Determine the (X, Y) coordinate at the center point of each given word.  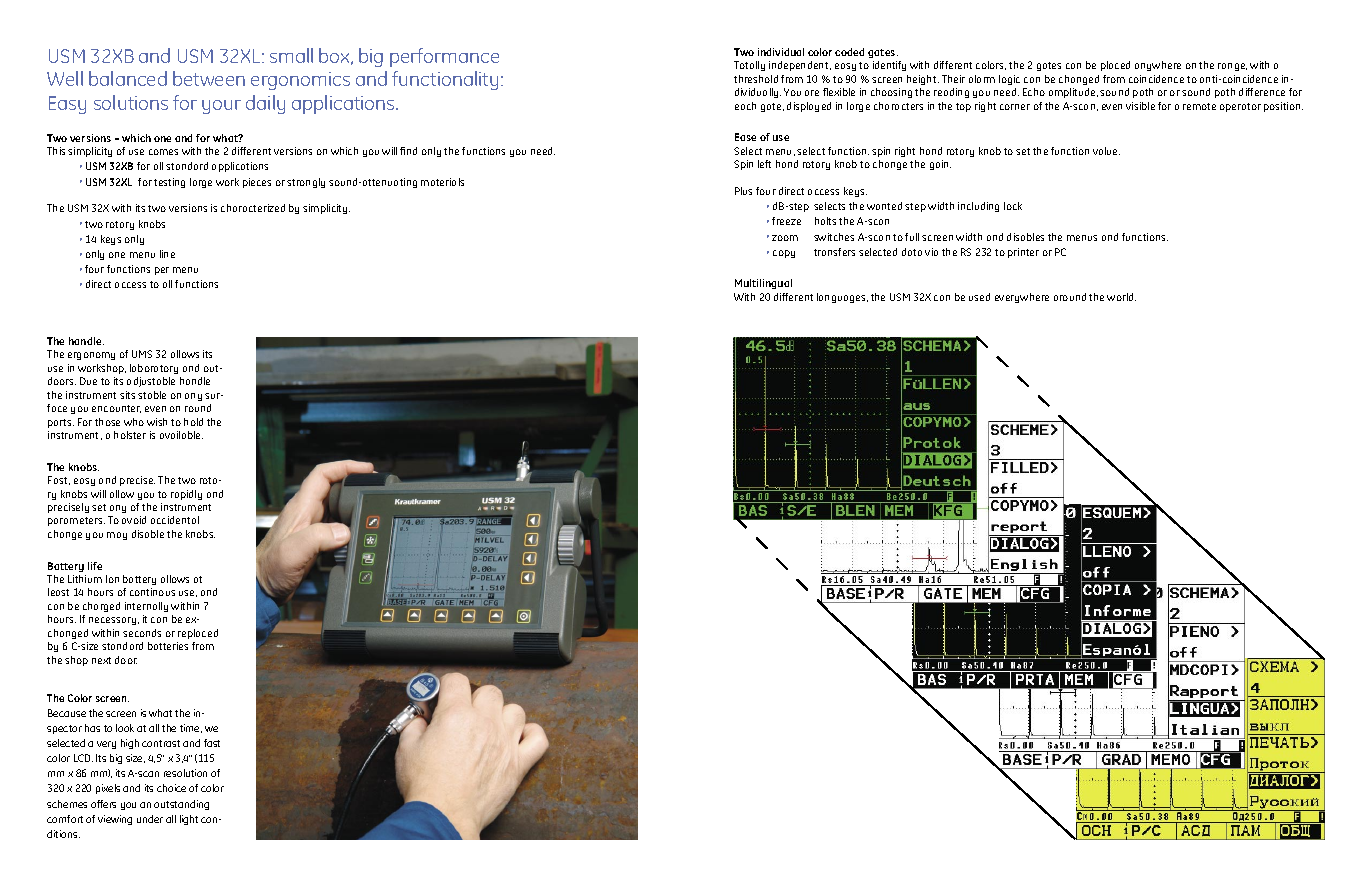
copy (784, 254)
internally (146, 607)
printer (1023, 253)
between (209, 78)
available (181, 435)
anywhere (1158, 66)
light (189, 820)
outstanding (181, 805)
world (1121, 297)
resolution (185, 773)
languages (842, 298)
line (167, 254)
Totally (749, 66)
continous (152, 592)
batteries (168, 646)
